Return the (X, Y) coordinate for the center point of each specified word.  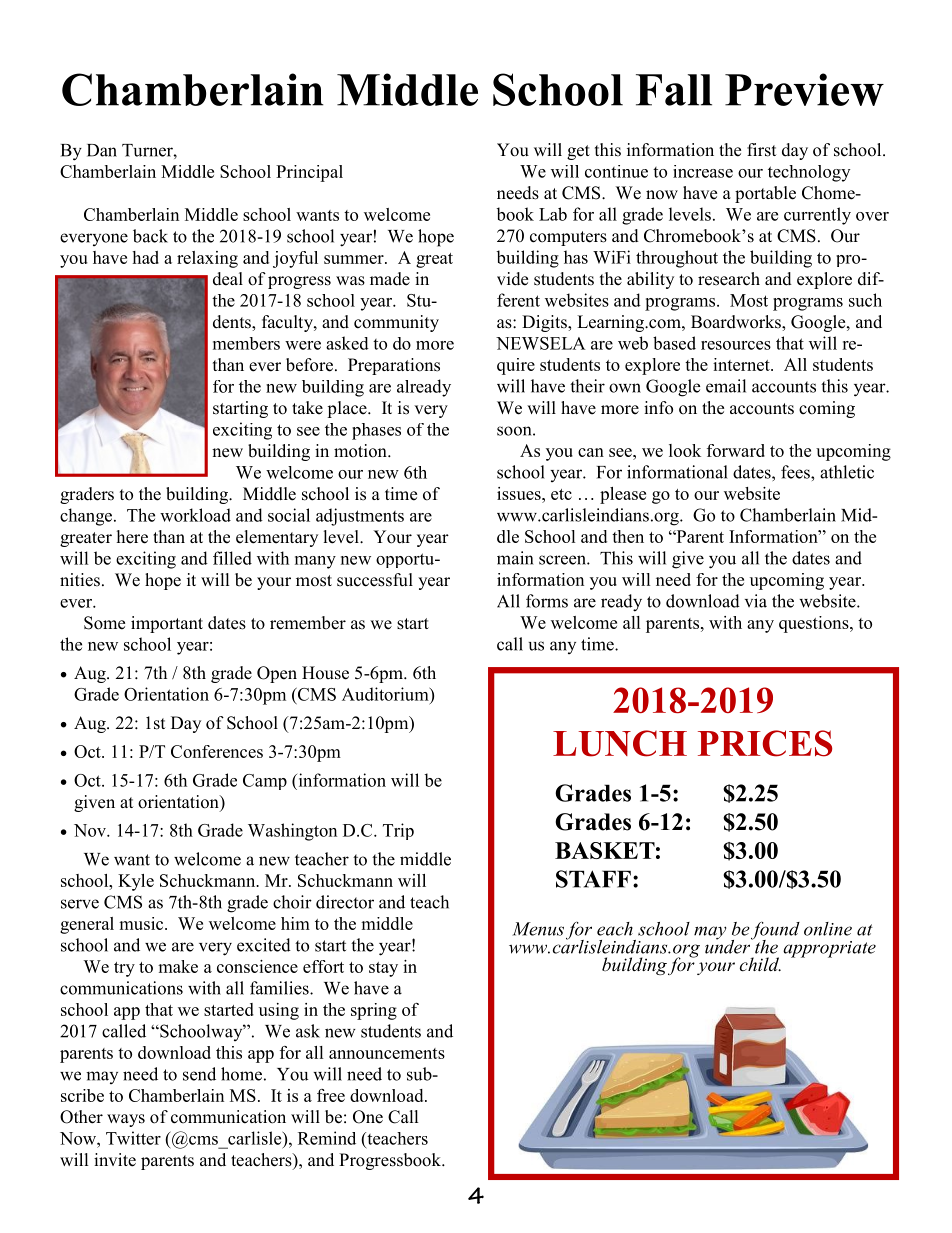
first (761, 150)
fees (796, 472)
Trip (398, 831)
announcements (387, 1053)
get (578, 152)
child (760, 964)
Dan (102, 150)
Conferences (217, 751)
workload (195, 515)
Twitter (133, 1138)
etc (561, 494)
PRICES (765, 743)
